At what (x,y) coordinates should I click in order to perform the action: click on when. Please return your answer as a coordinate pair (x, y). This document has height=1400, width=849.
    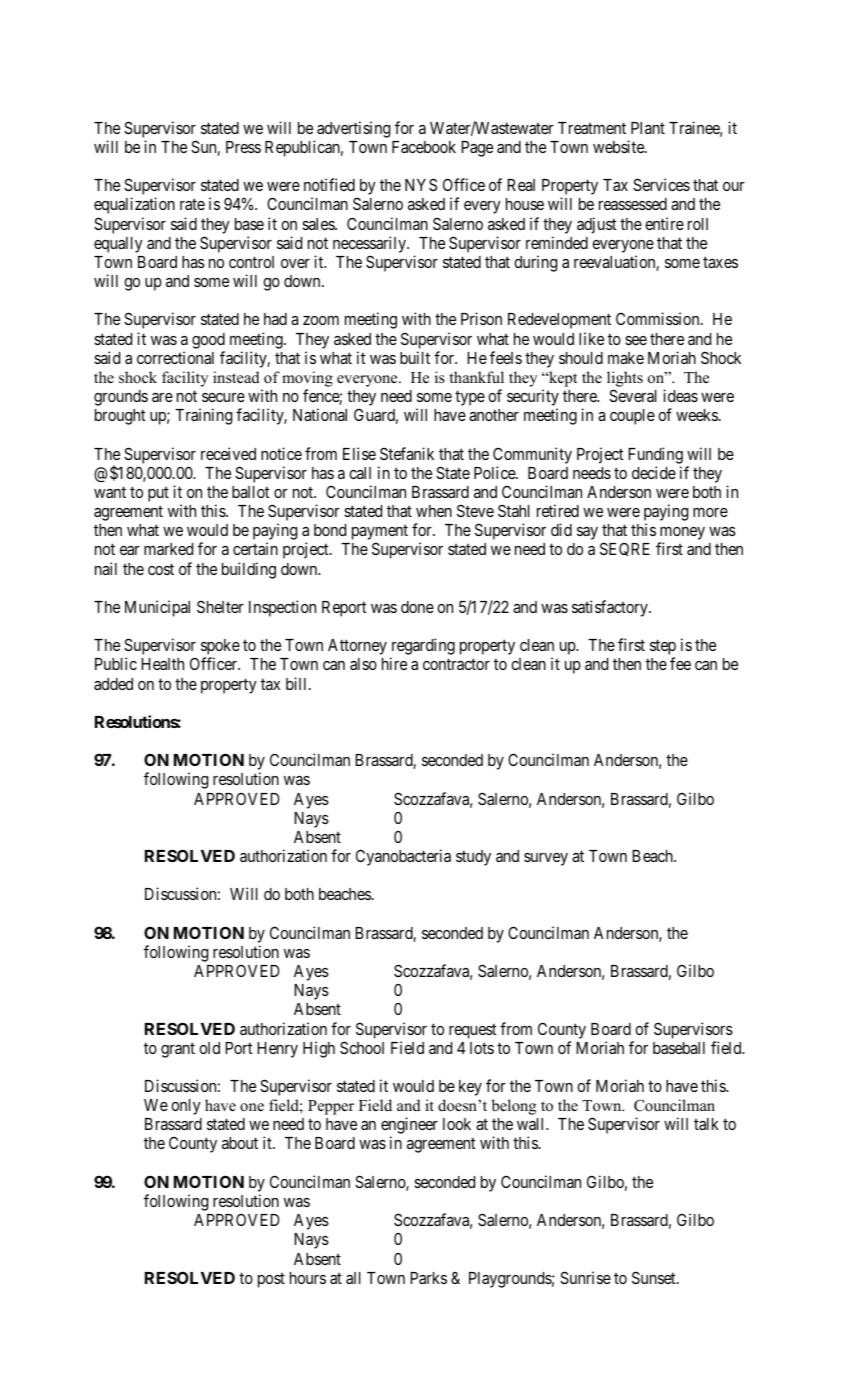
    Looking at the image, I should click on (434, 511).
